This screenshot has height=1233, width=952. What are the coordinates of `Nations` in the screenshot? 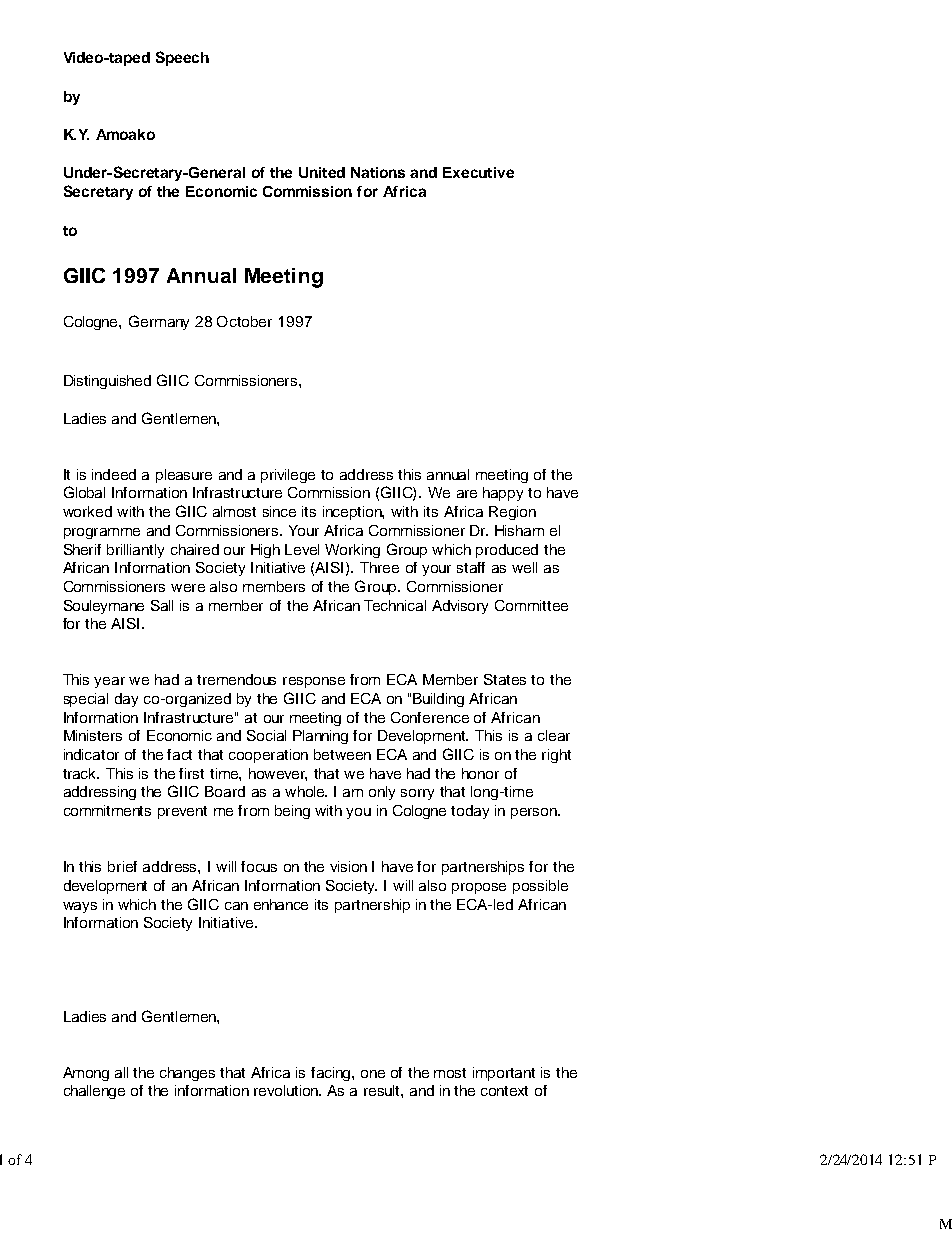 It's located at (378, 172).
